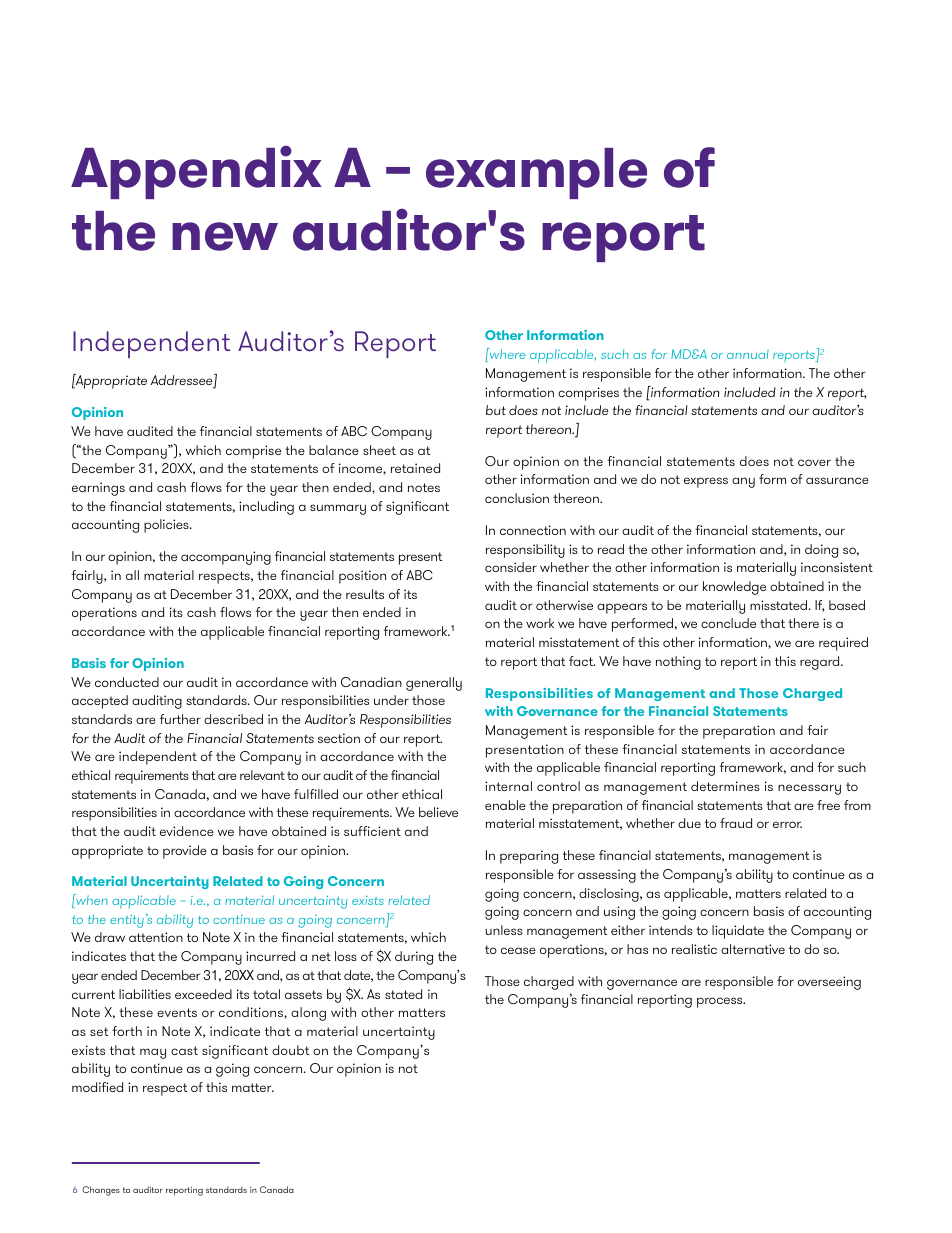  I want to click on doing, so click(821, 551).
